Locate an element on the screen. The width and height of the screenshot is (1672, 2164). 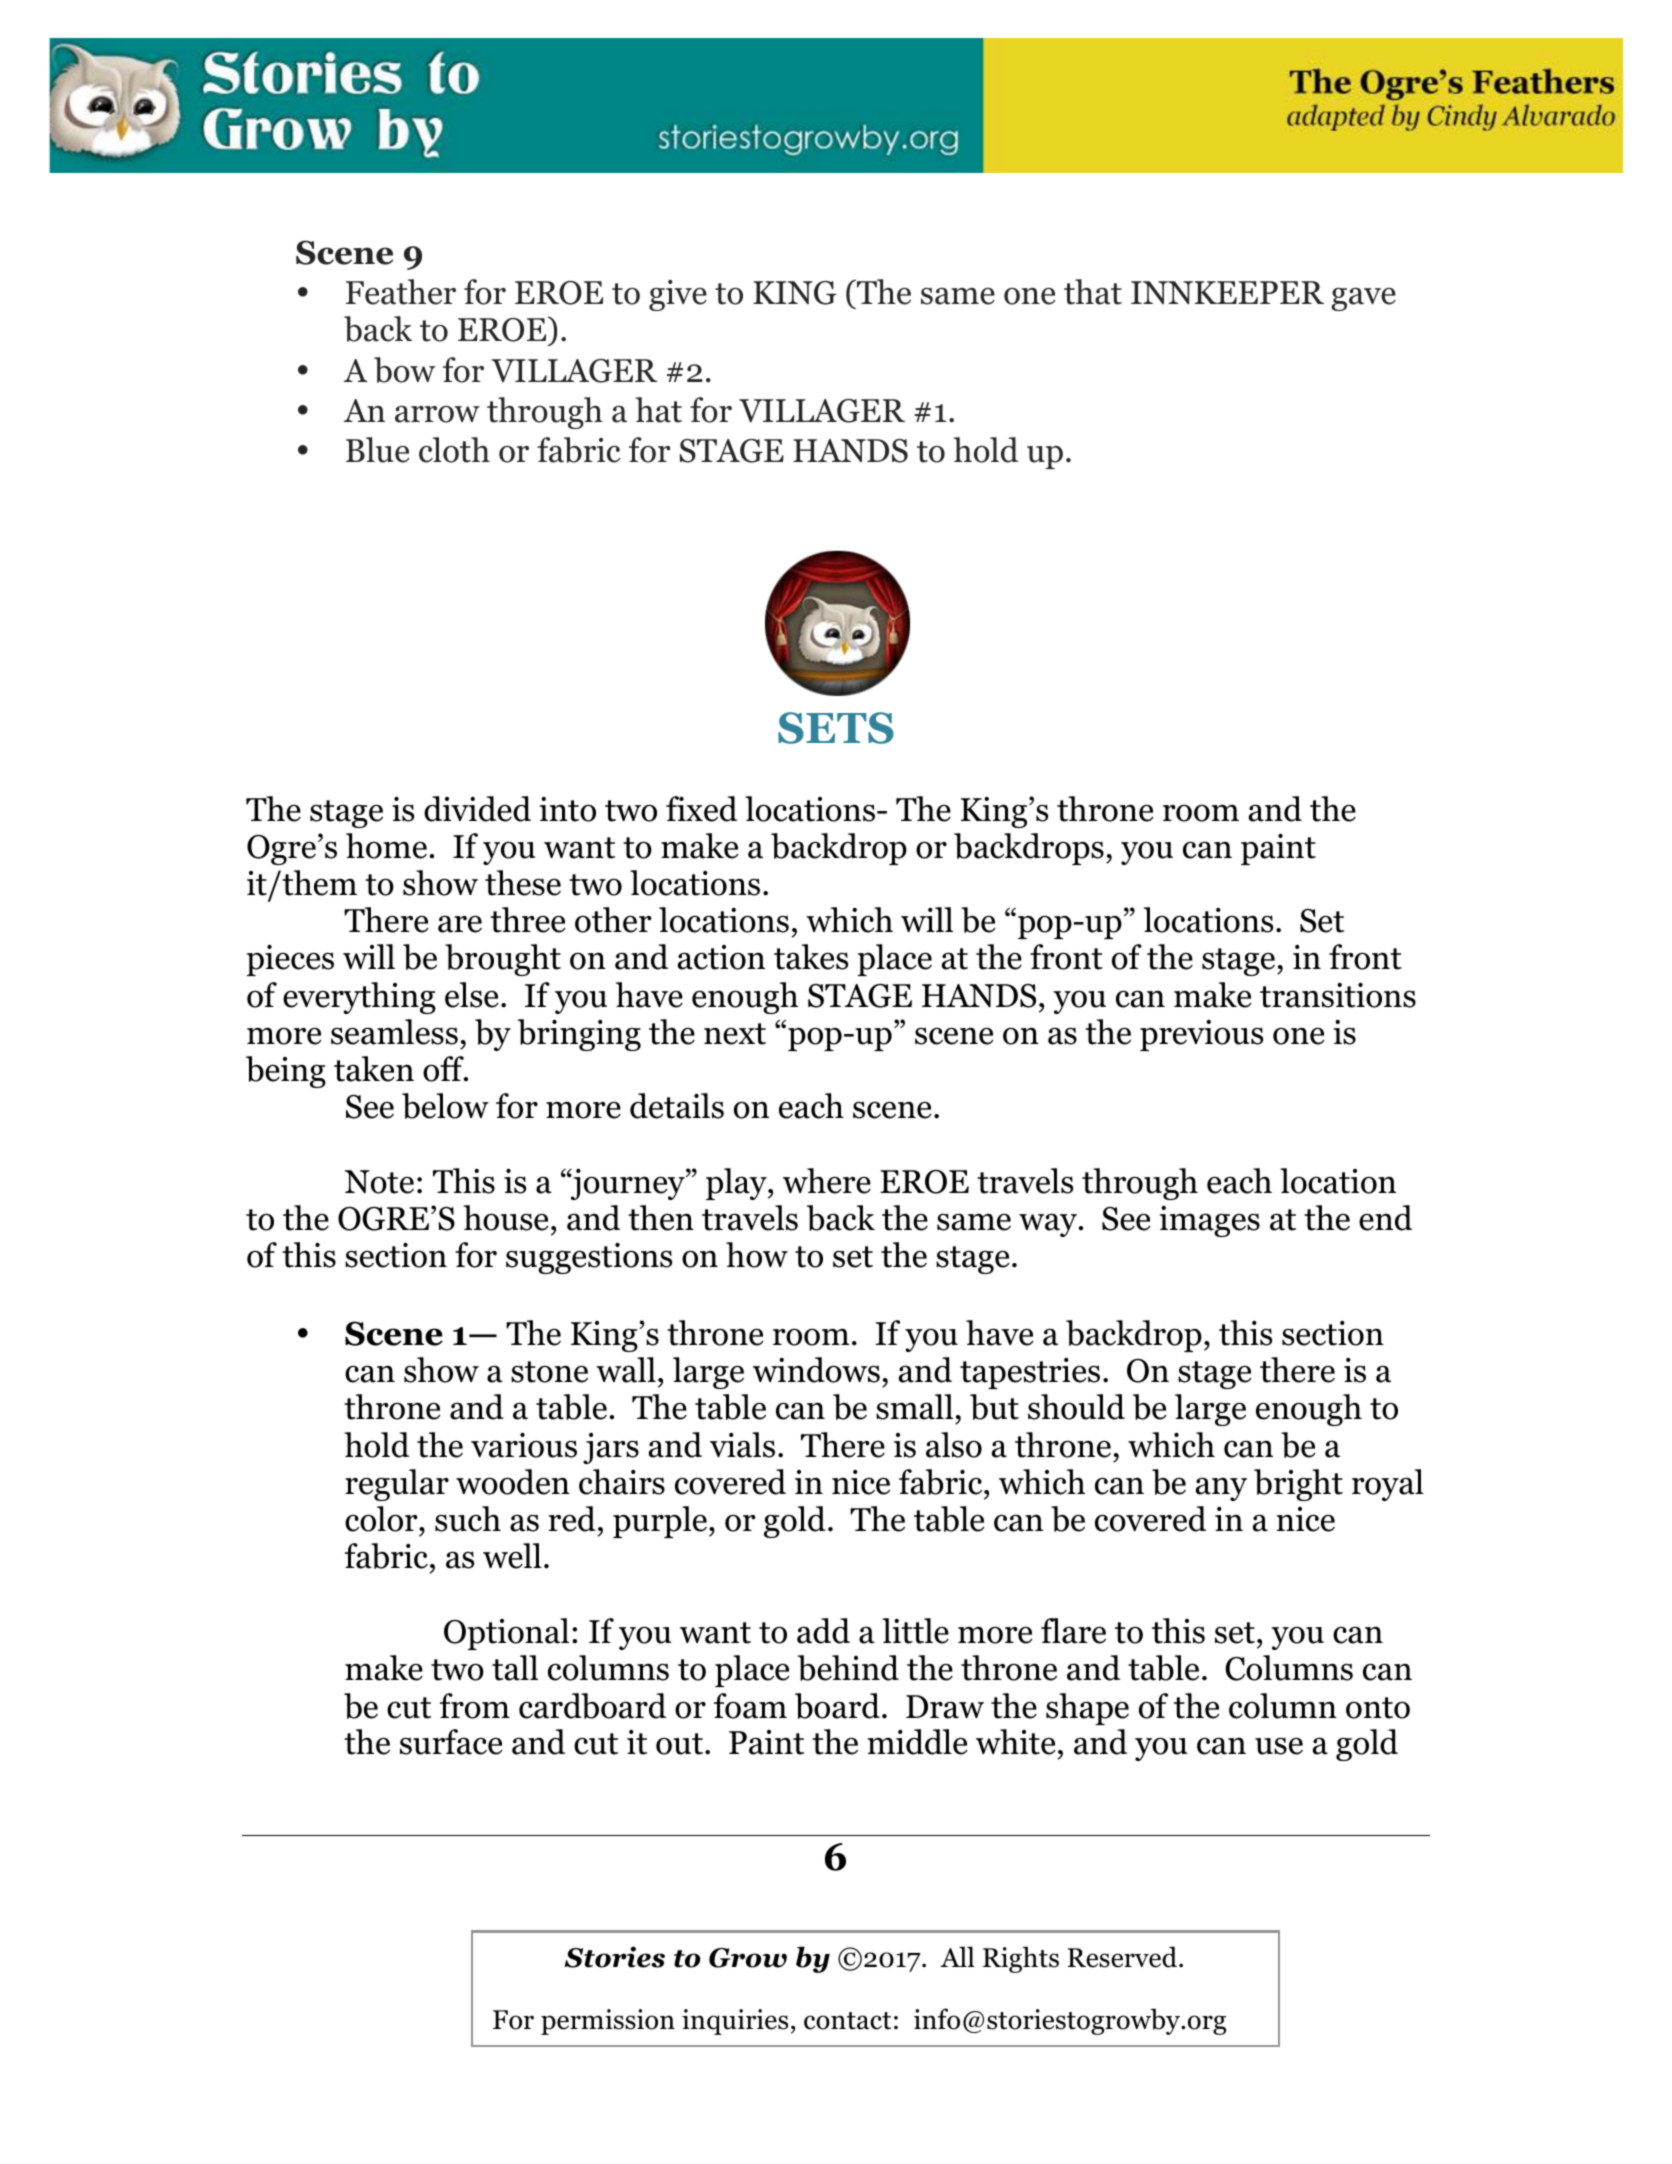
contact is located at coordinates (847, 2021).
